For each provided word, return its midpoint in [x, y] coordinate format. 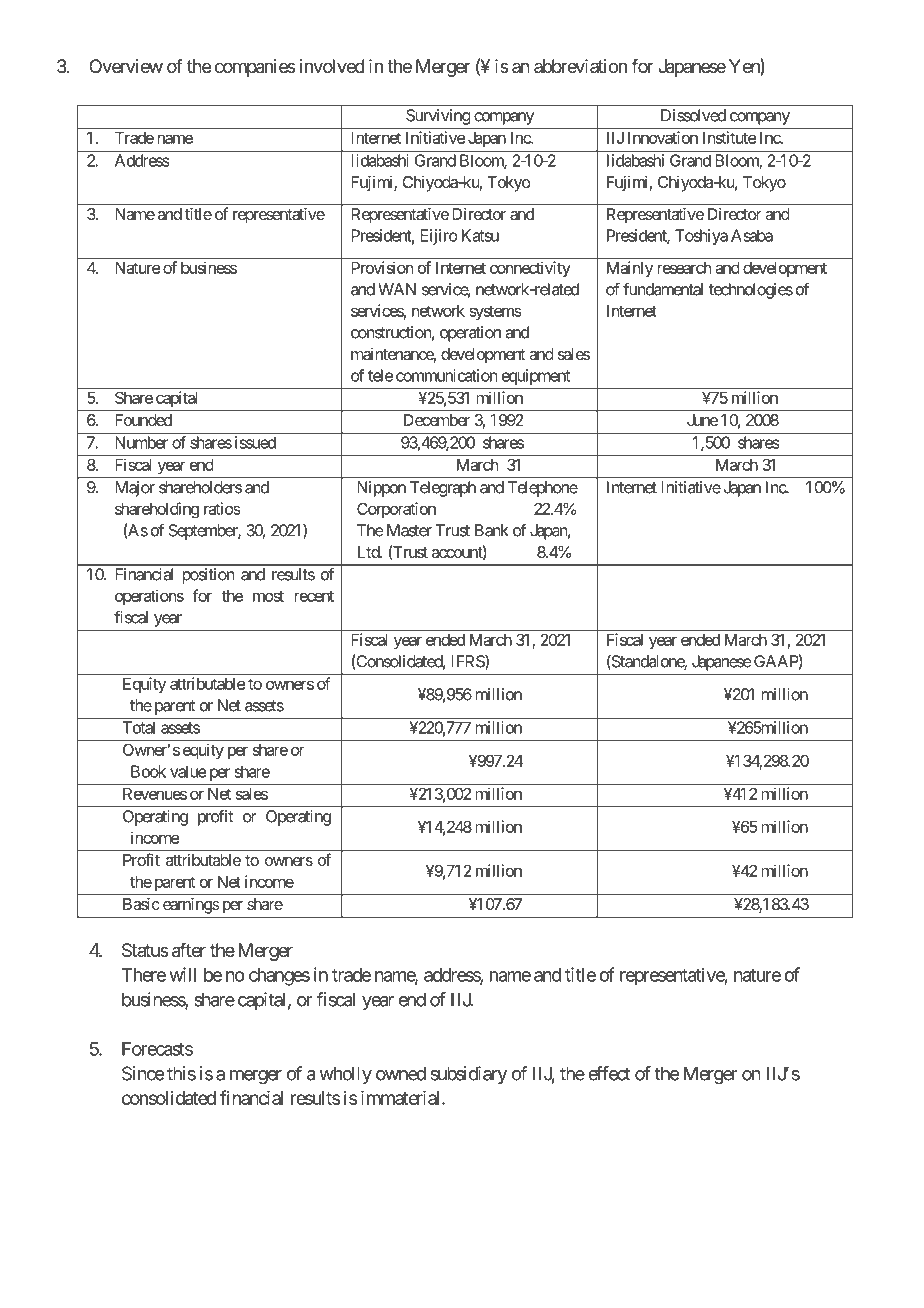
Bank [492, 530]
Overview [126, 66]
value [188, 771]
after [189, 950]
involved [332, 66]
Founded [143, 420]
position [208, 576]
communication [446, 375]
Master [409, 530]
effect [609, 1073]
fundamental [663, 289]
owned [401, 1073]
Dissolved [693, 115]
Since [143, 1073]
